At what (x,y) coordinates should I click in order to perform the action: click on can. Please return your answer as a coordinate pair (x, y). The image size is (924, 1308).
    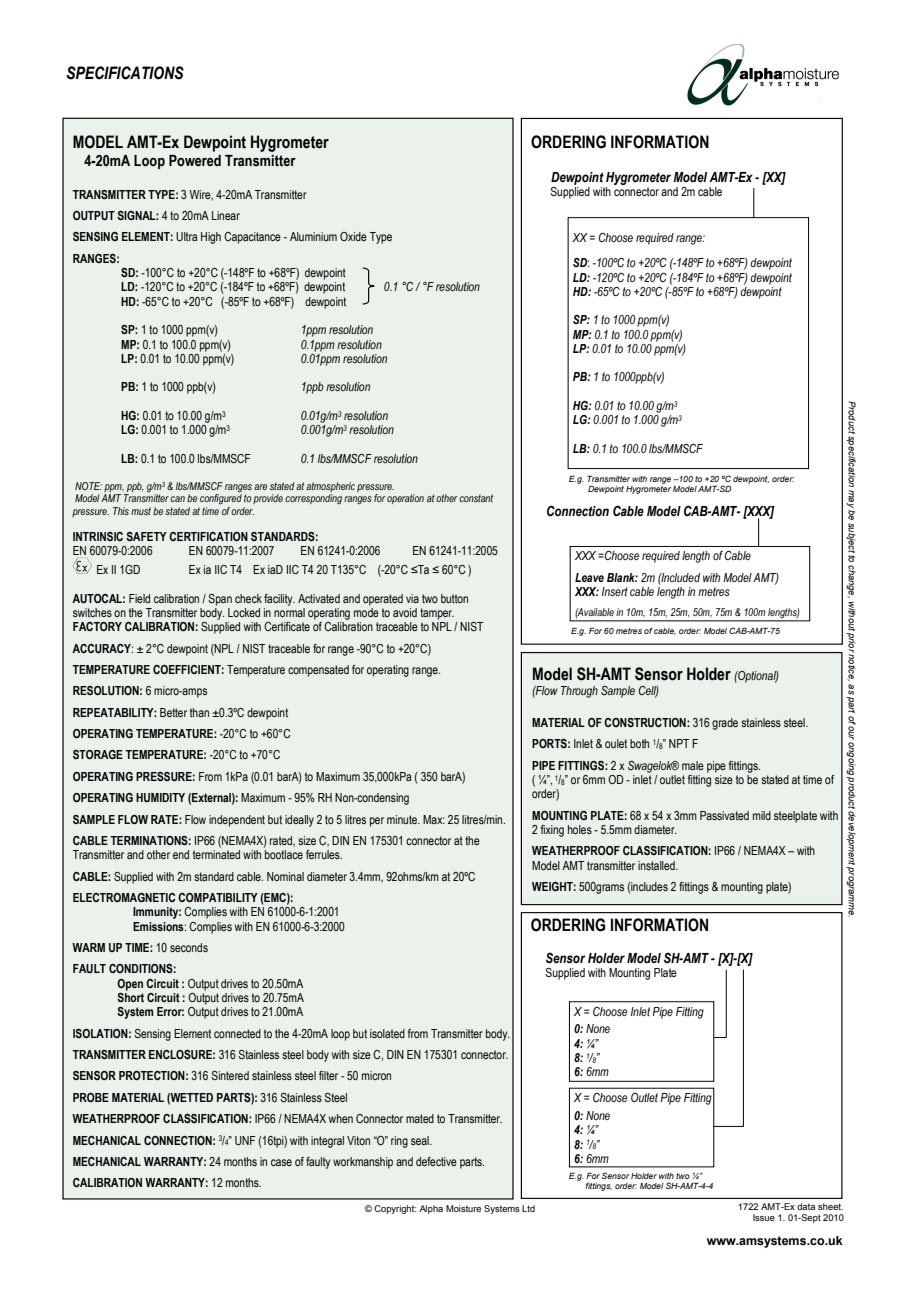
    Looking at the image, I should click on (177, 499).
